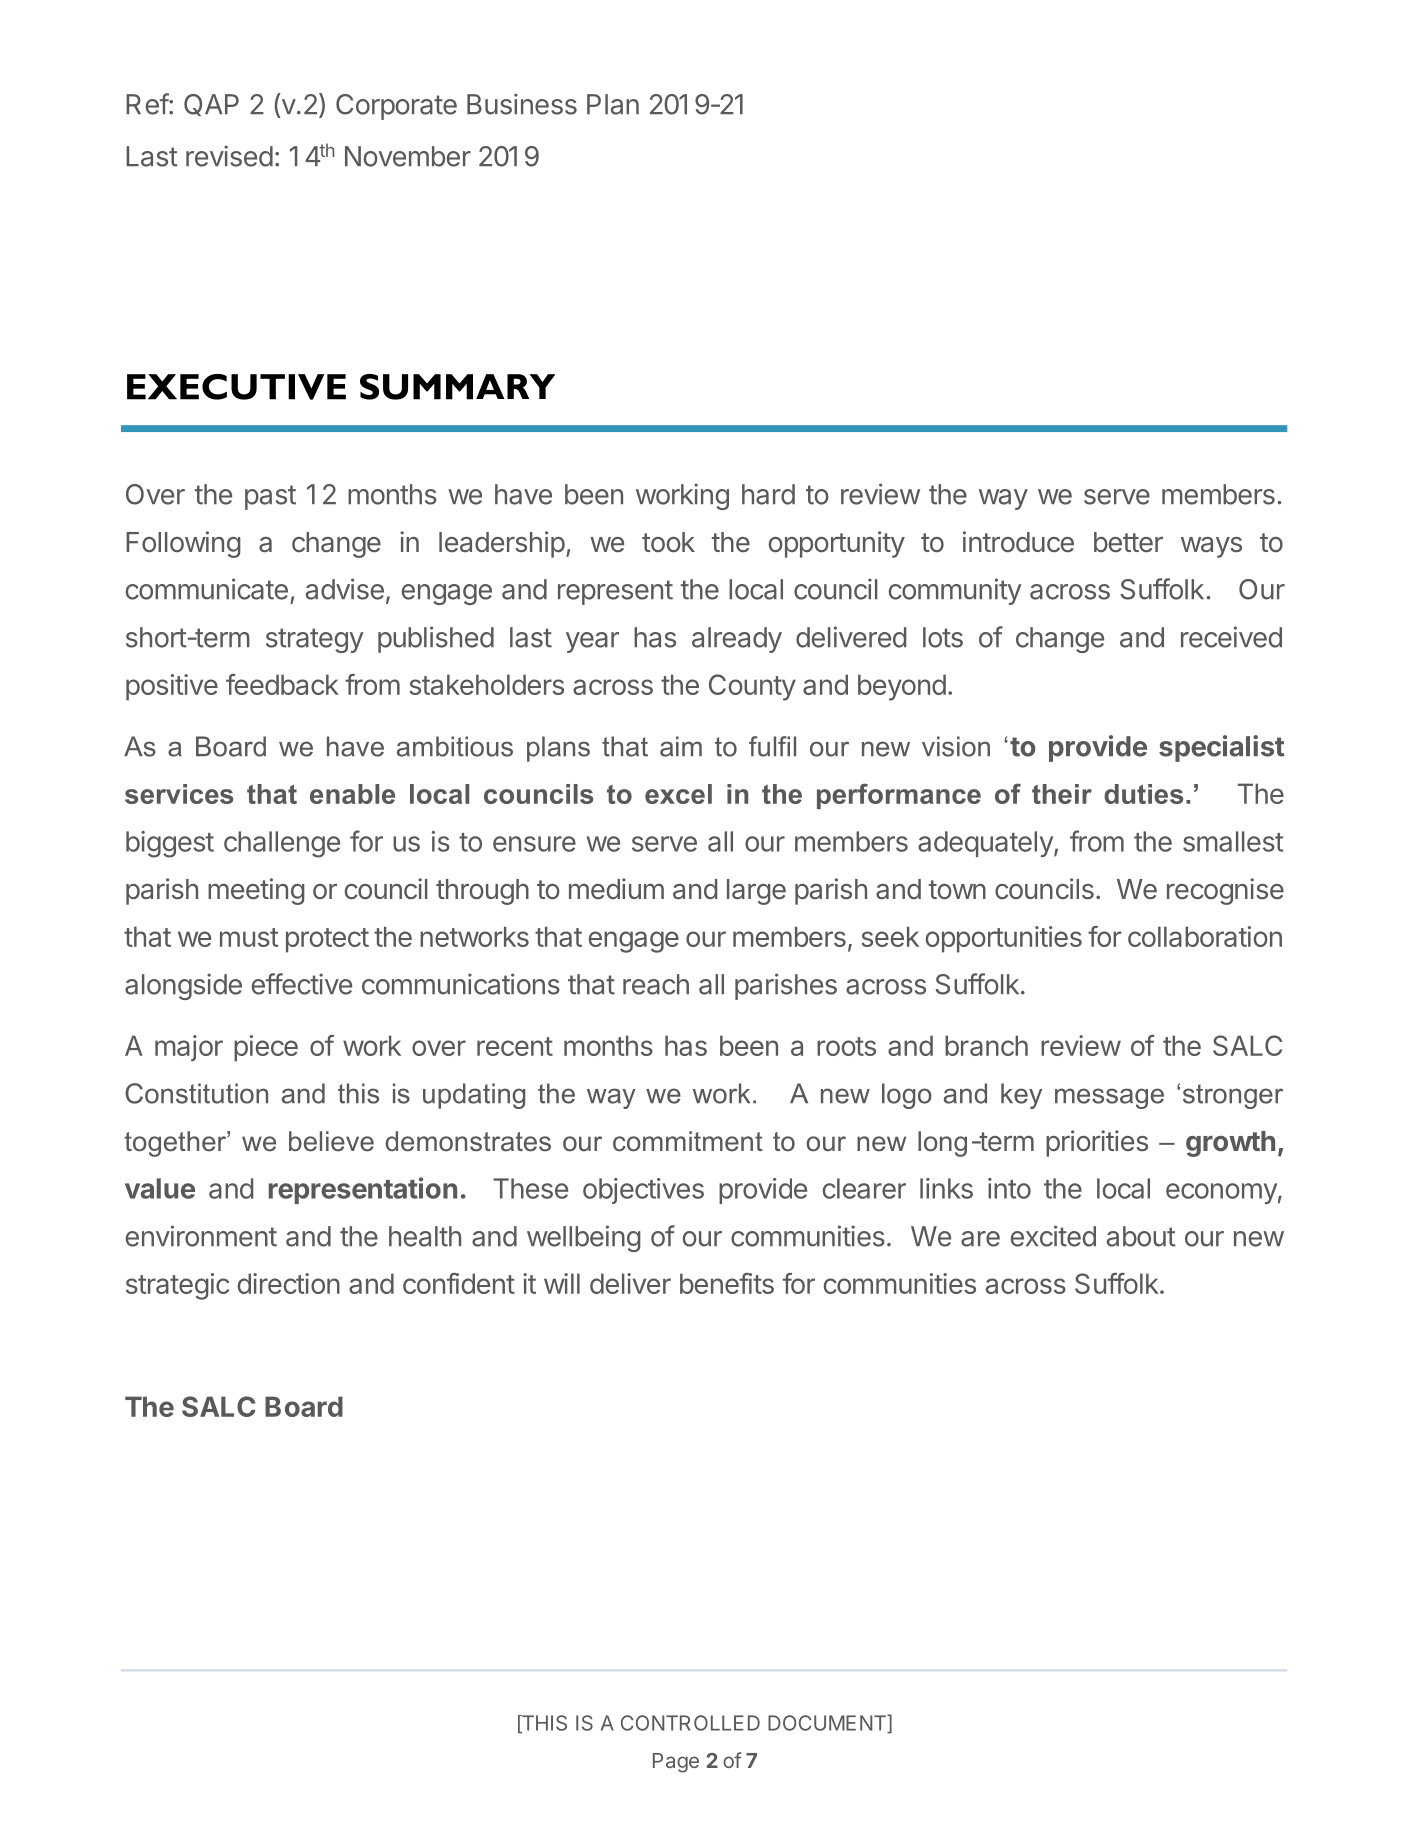 The image size is (1408, 1822). What do you see at coordinates (1128, 542) in the image?
I see `better` at bounding box center [1128, 542].
